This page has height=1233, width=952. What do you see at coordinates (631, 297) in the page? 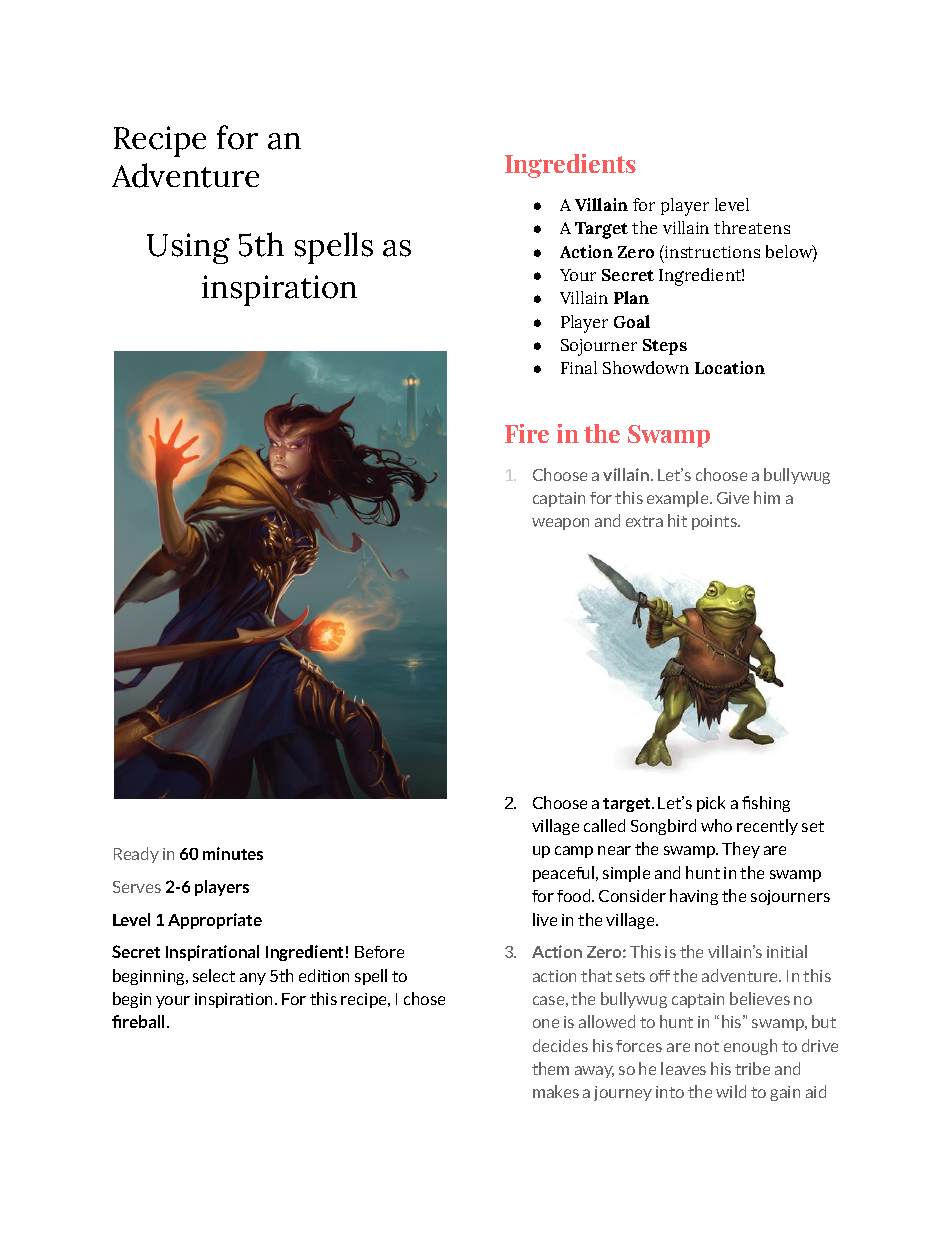
I see `Plan` at bounding box center [631, 297].
